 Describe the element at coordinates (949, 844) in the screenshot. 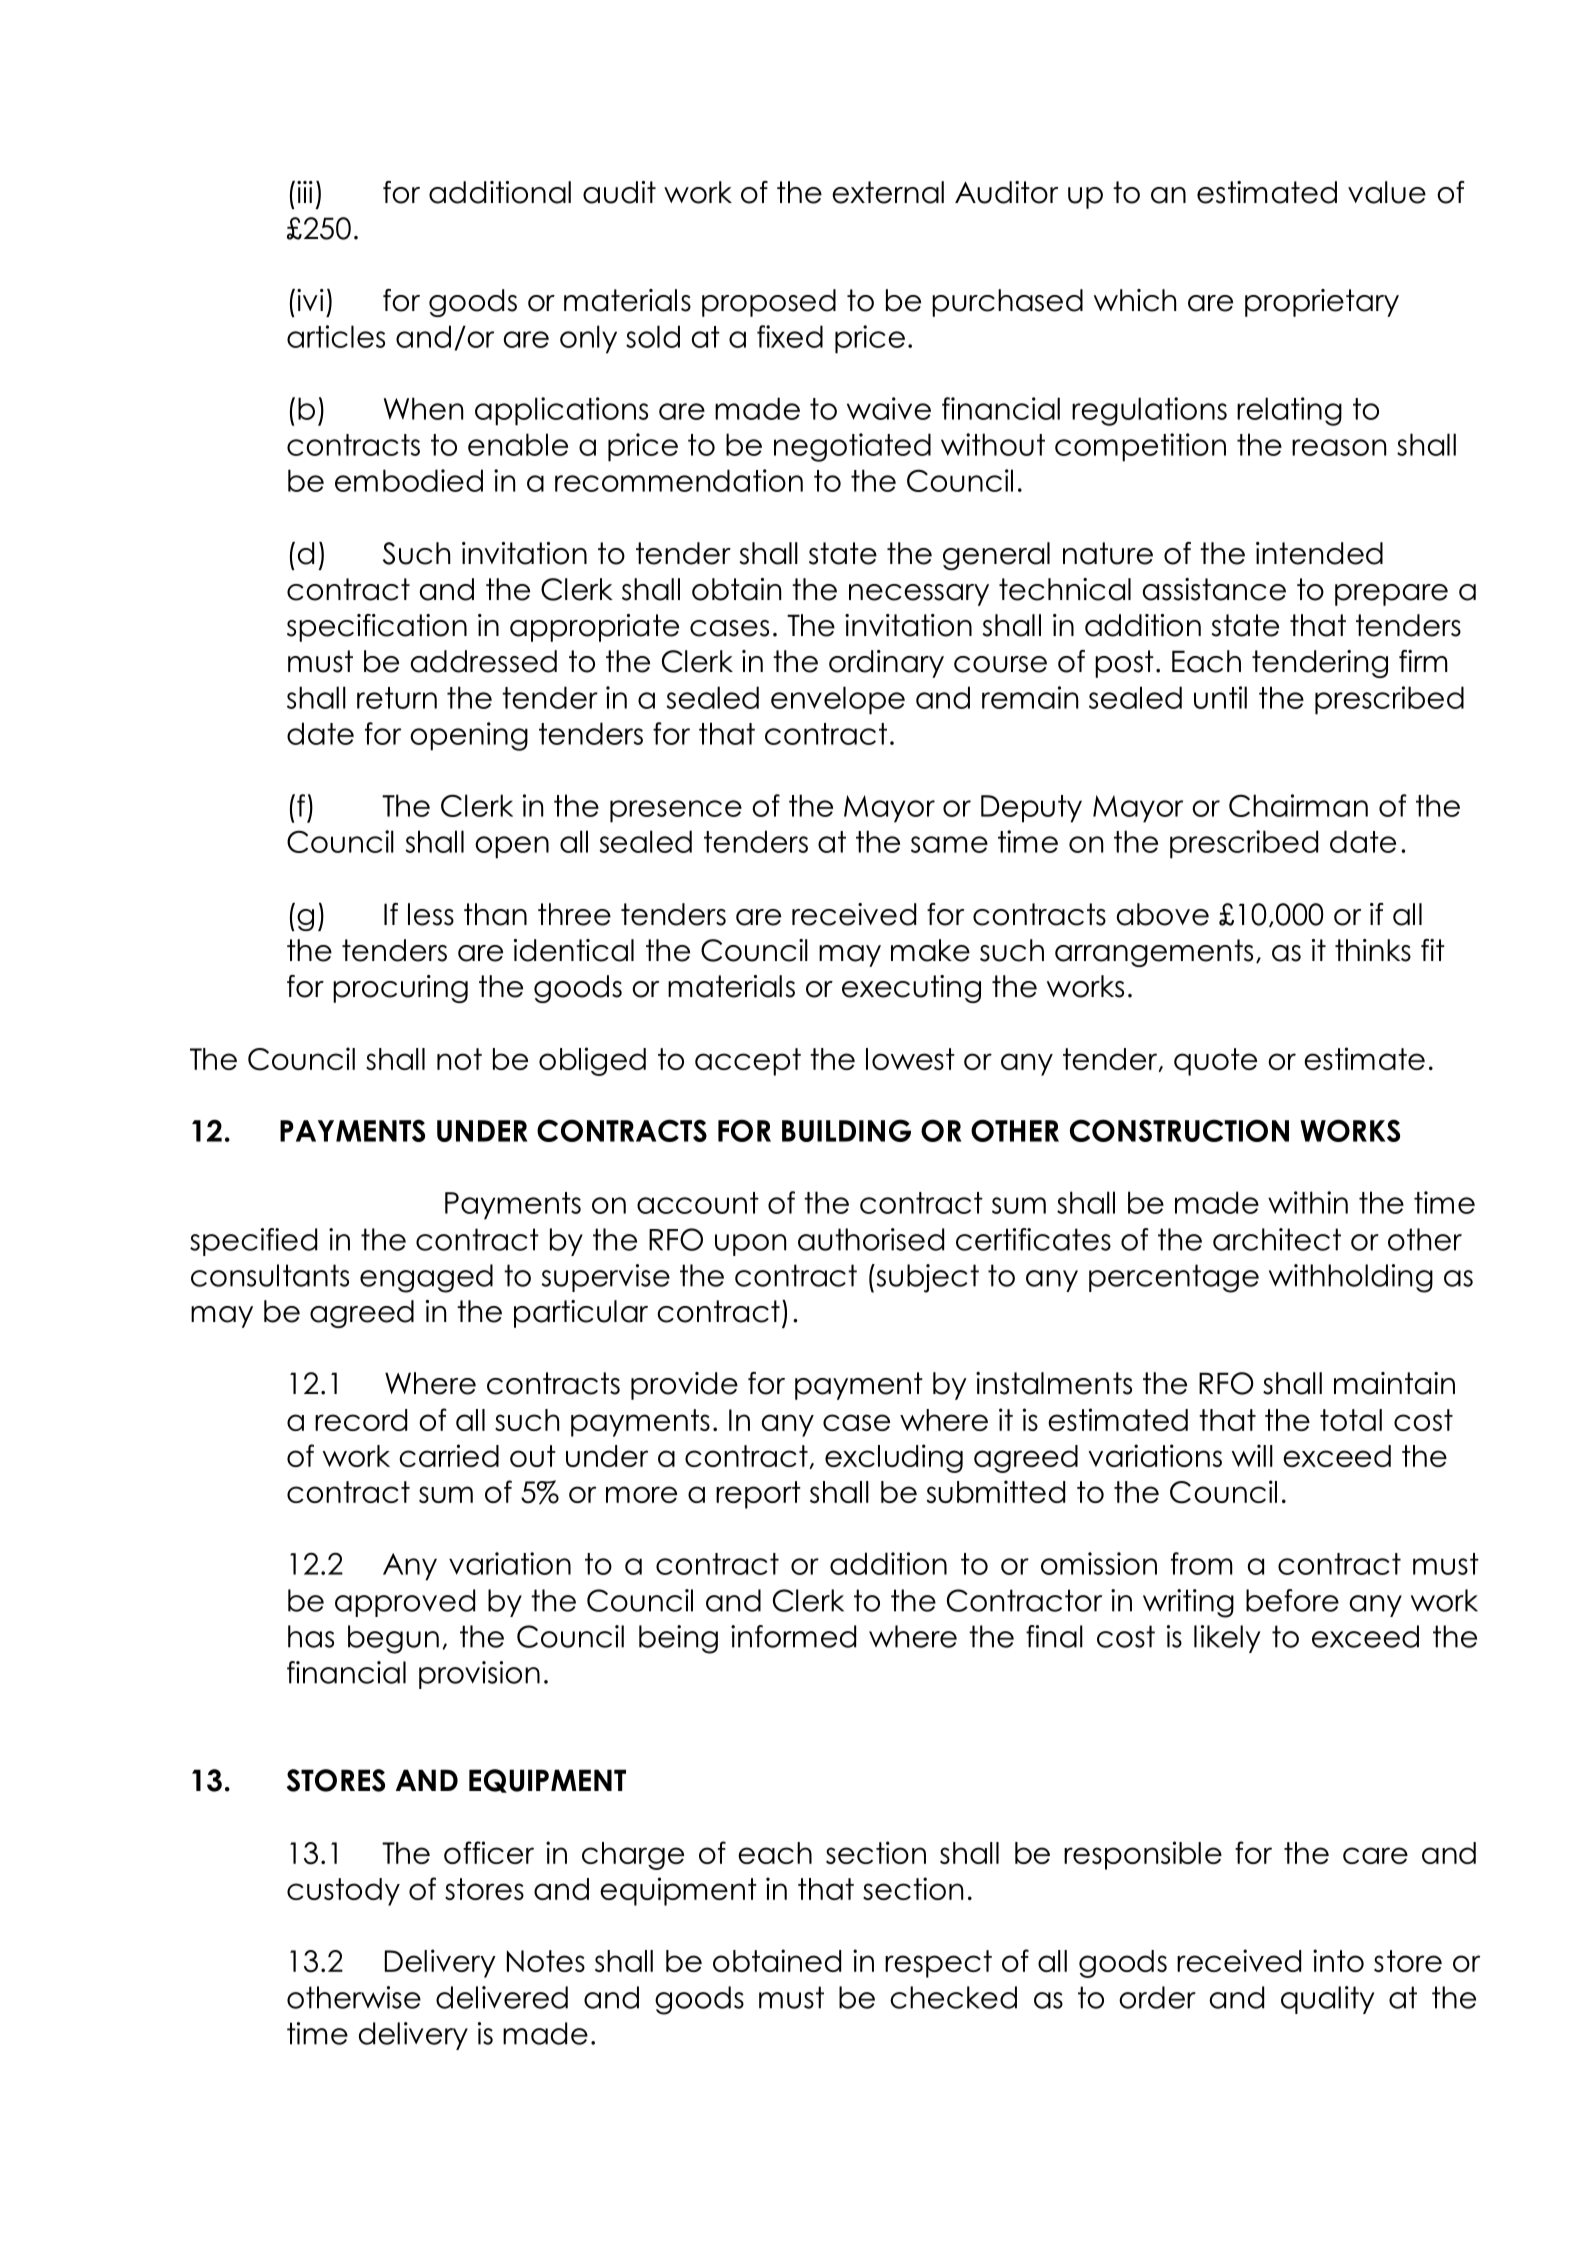

I see `same` at that location.
